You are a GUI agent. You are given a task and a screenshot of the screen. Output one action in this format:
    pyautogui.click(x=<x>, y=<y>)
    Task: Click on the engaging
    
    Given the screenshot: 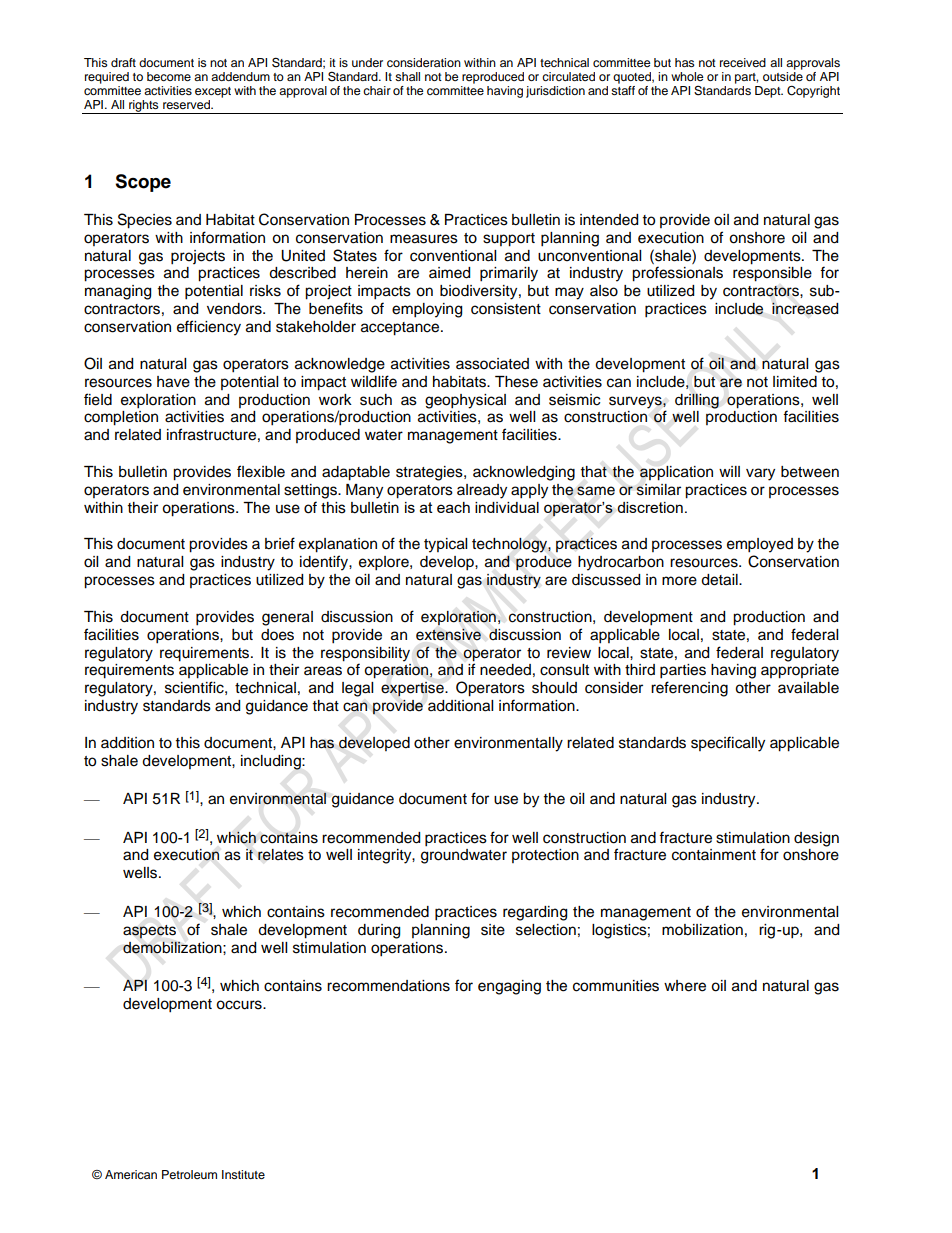 What is the action you would take?
    pyautogui.click(x=509, y=987)
